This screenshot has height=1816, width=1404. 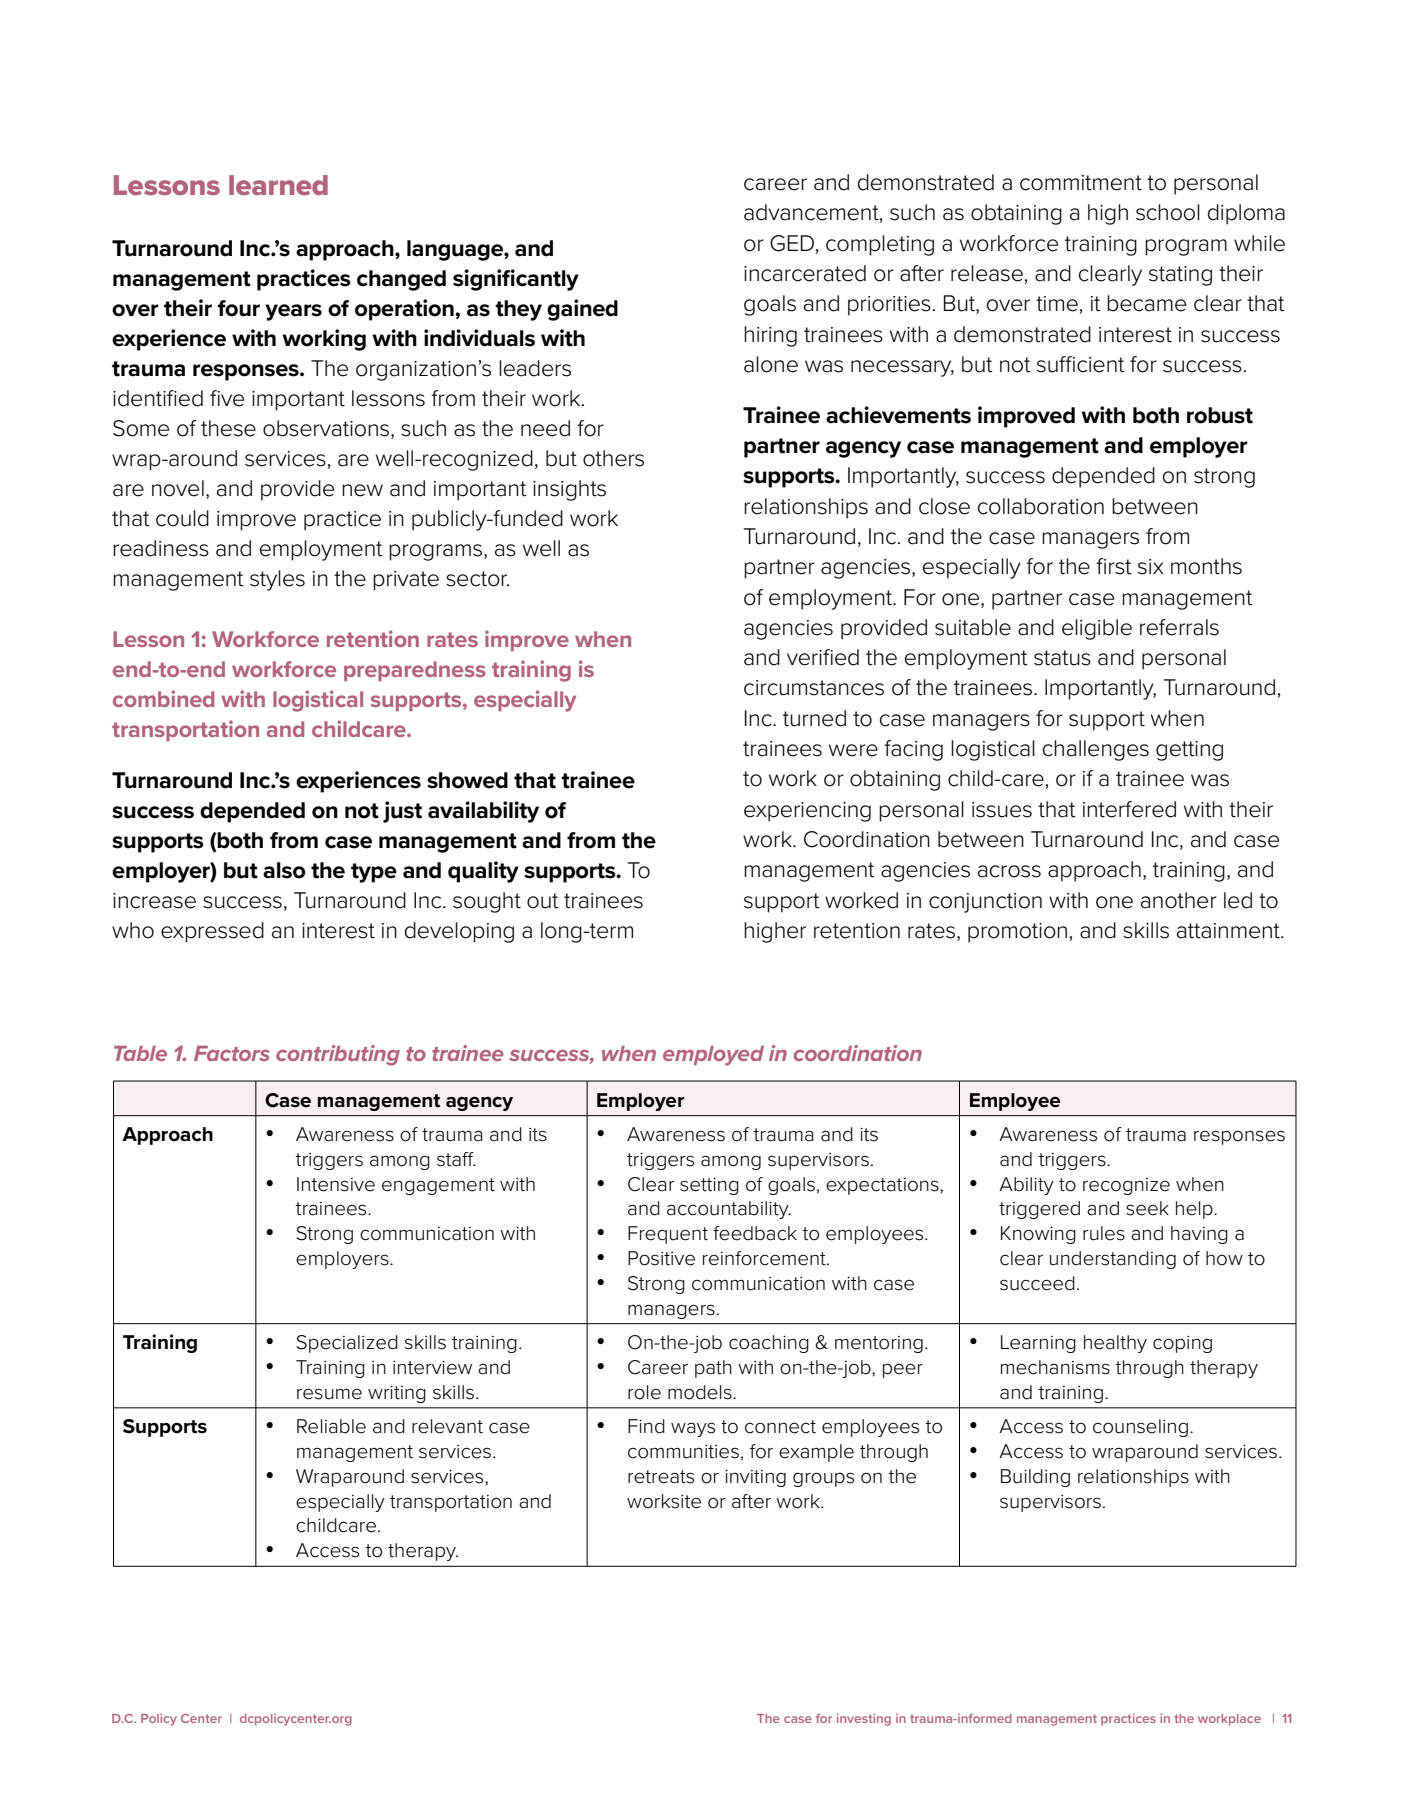 I want to click on challenges, so click(x=1096, y=750).
